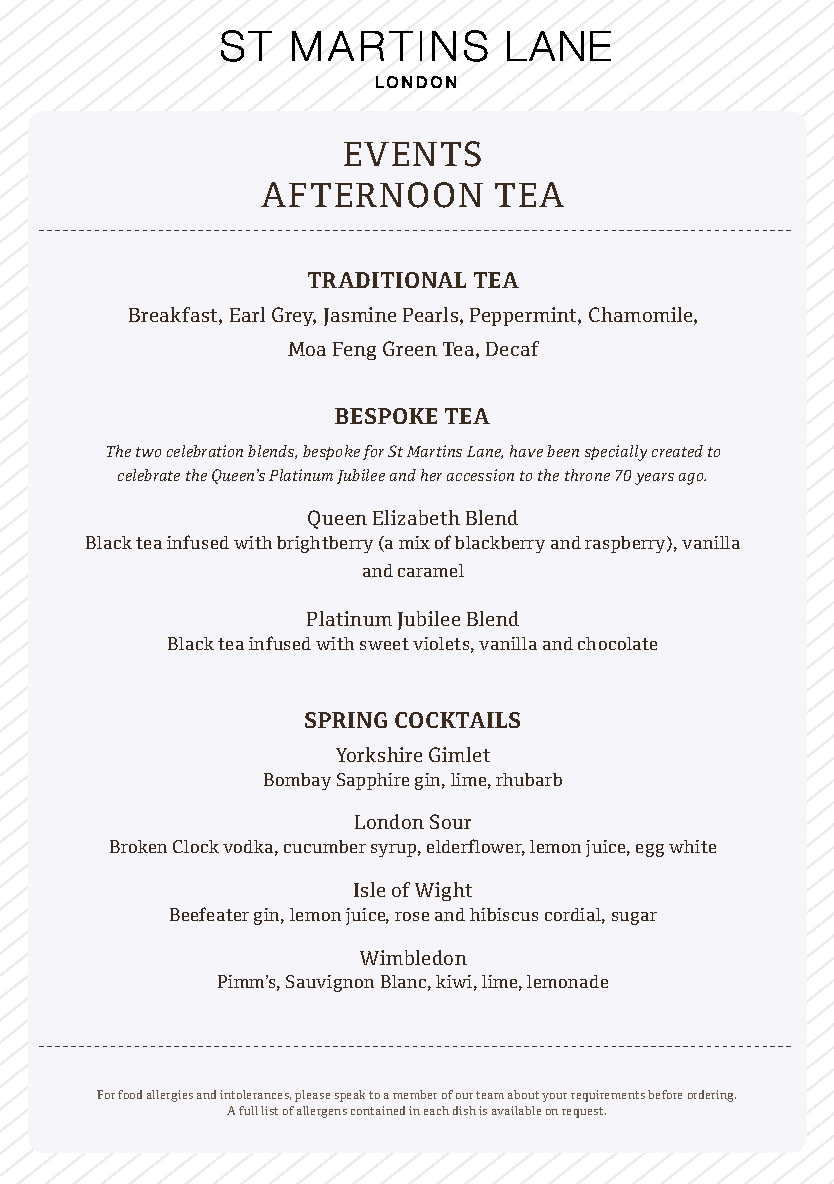 This screenshot has height=1184, width=834. I want to click on years, so click(654, 479).
